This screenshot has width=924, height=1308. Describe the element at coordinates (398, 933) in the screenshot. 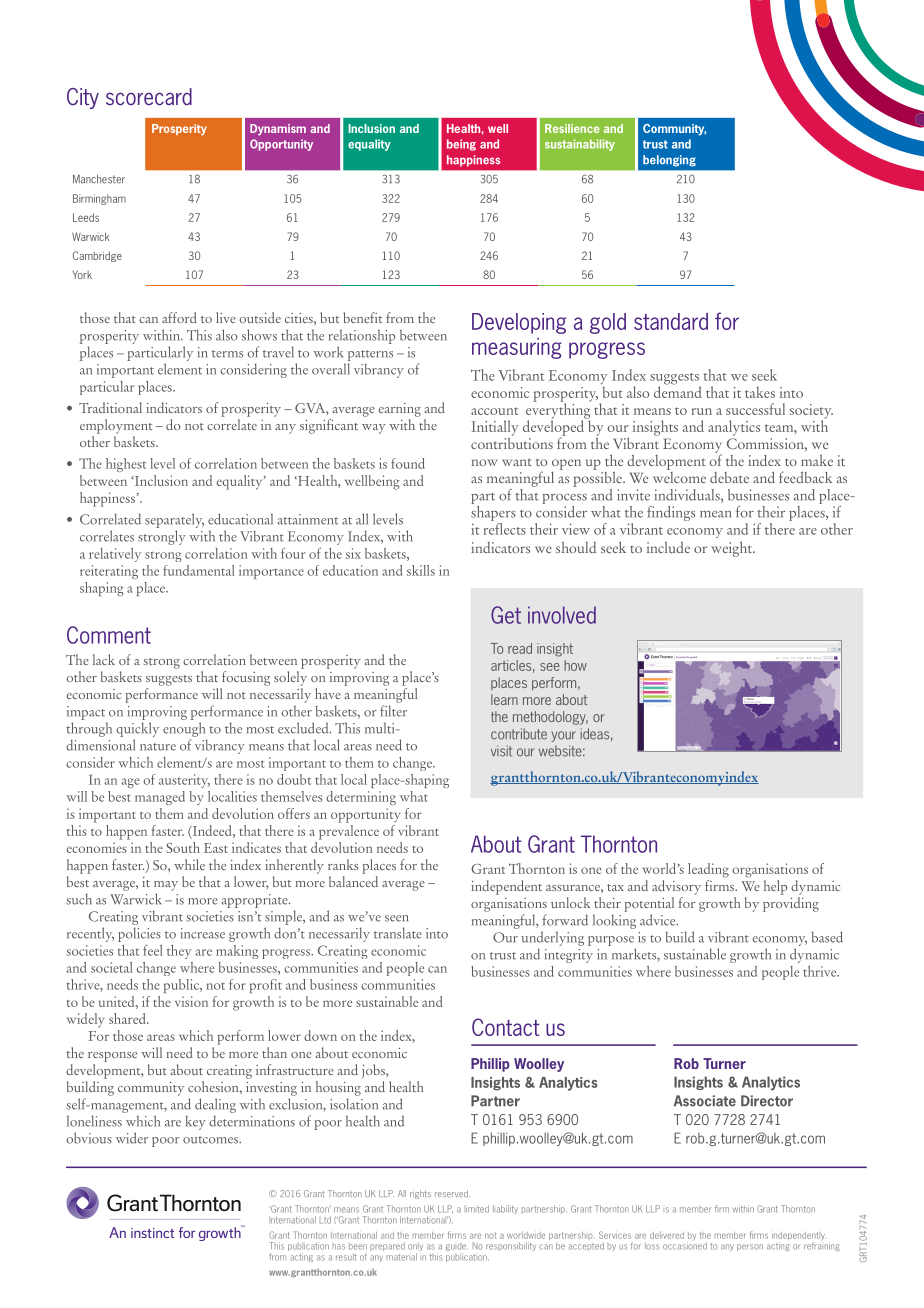

I see `translate` at that location.
